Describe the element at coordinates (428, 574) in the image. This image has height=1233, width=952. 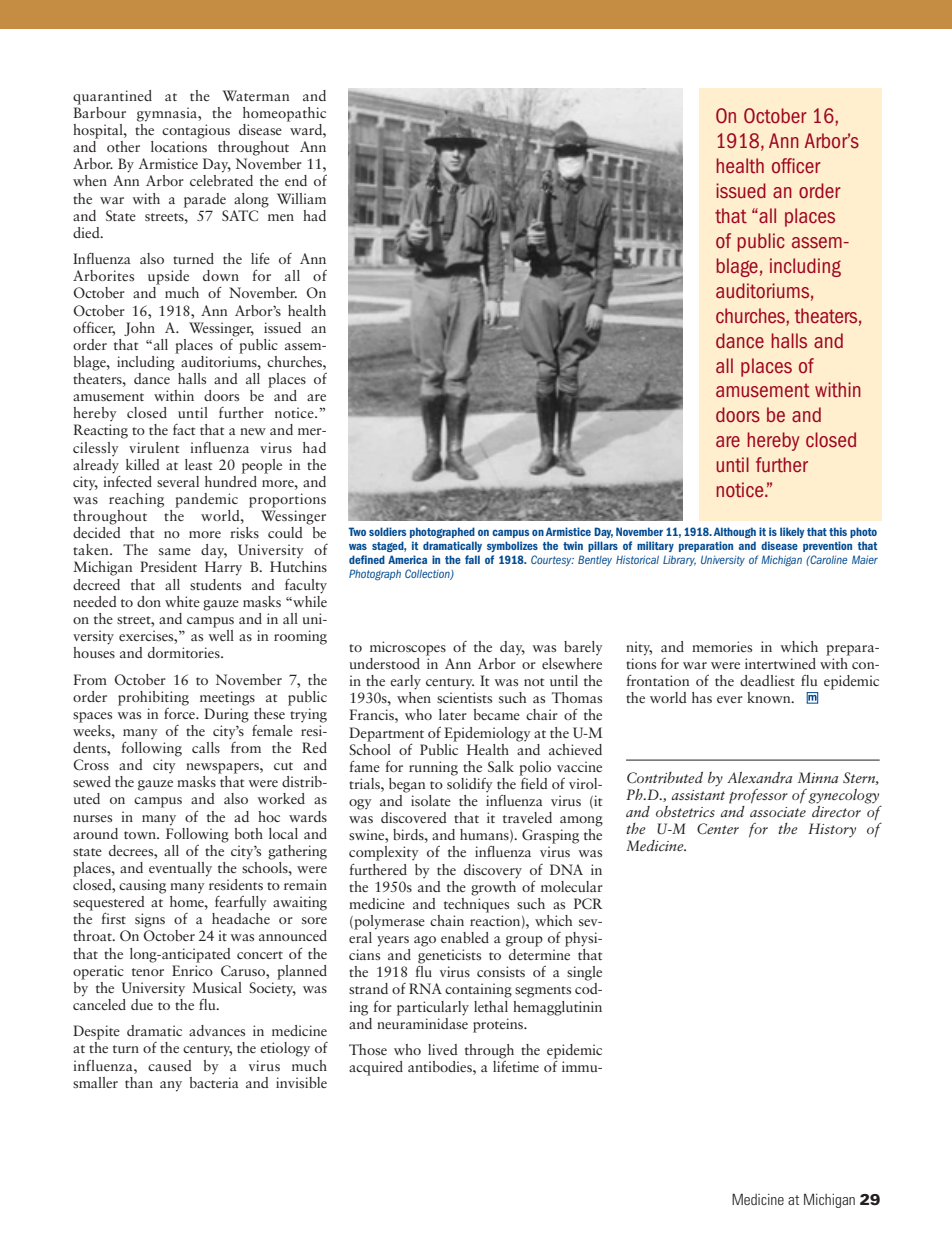
I see `Collection` at that location.
